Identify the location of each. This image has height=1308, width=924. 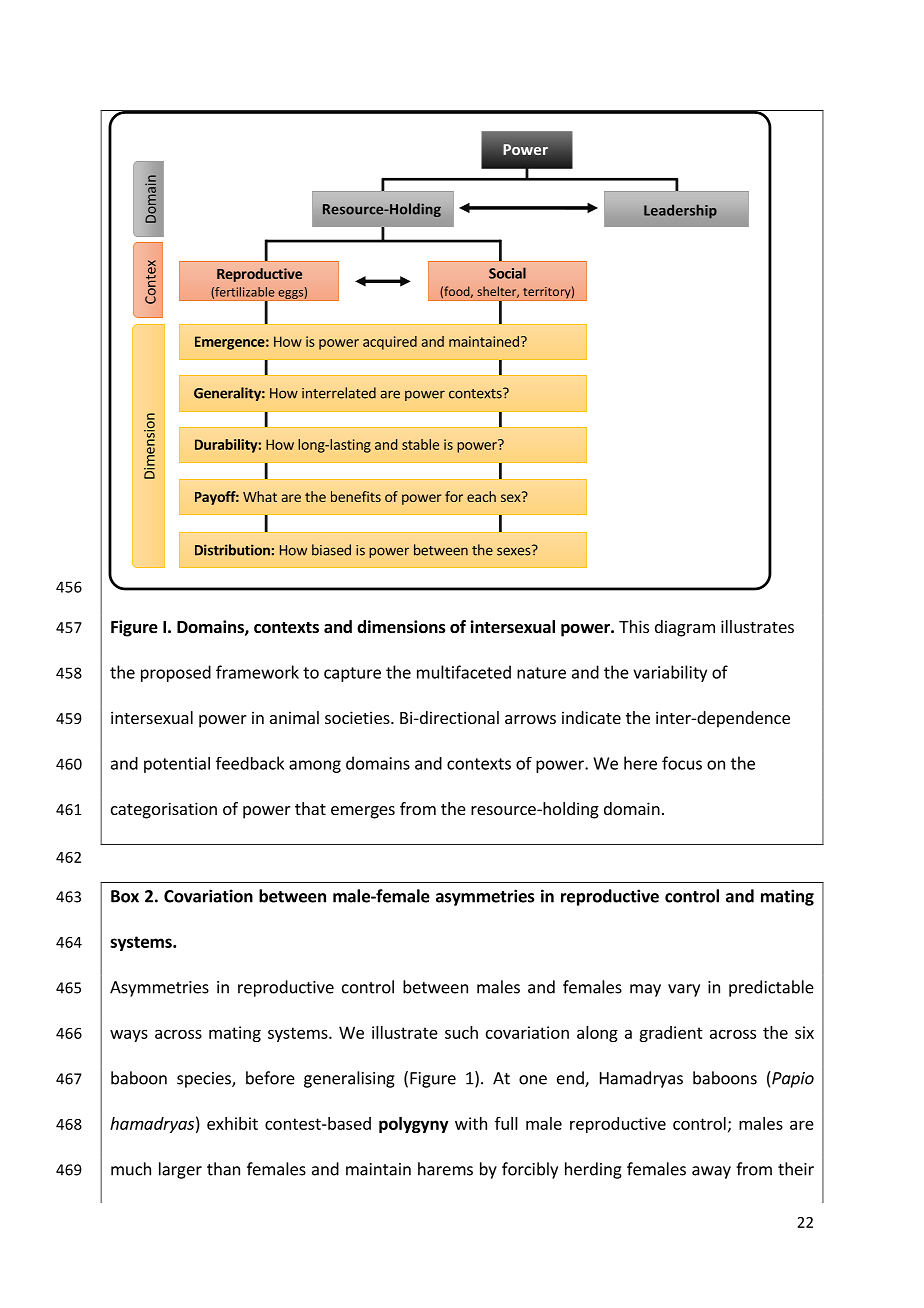
(481, 496).
